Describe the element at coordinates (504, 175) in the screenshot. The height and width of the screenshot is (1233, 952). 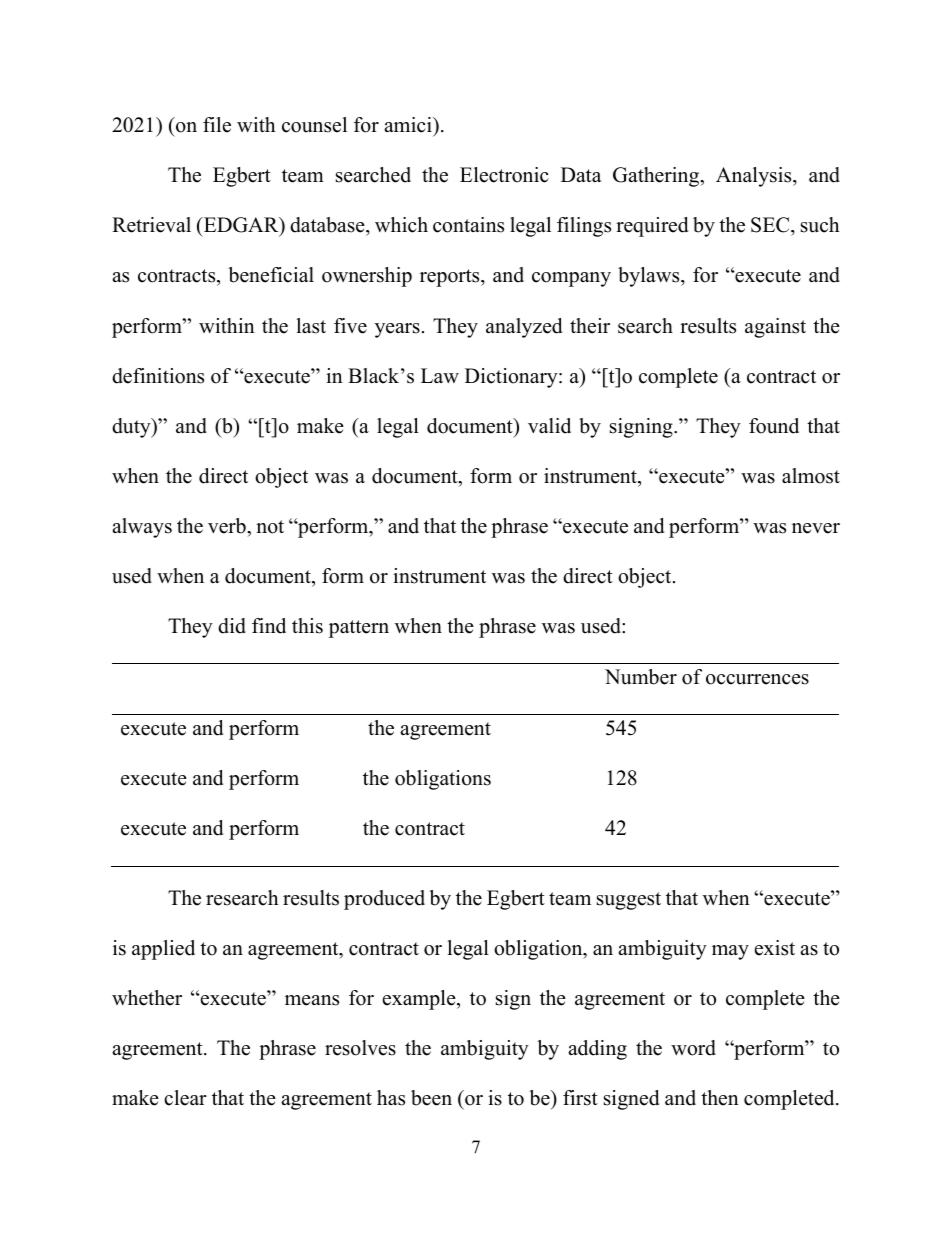
I see `Electronic` at that location.
